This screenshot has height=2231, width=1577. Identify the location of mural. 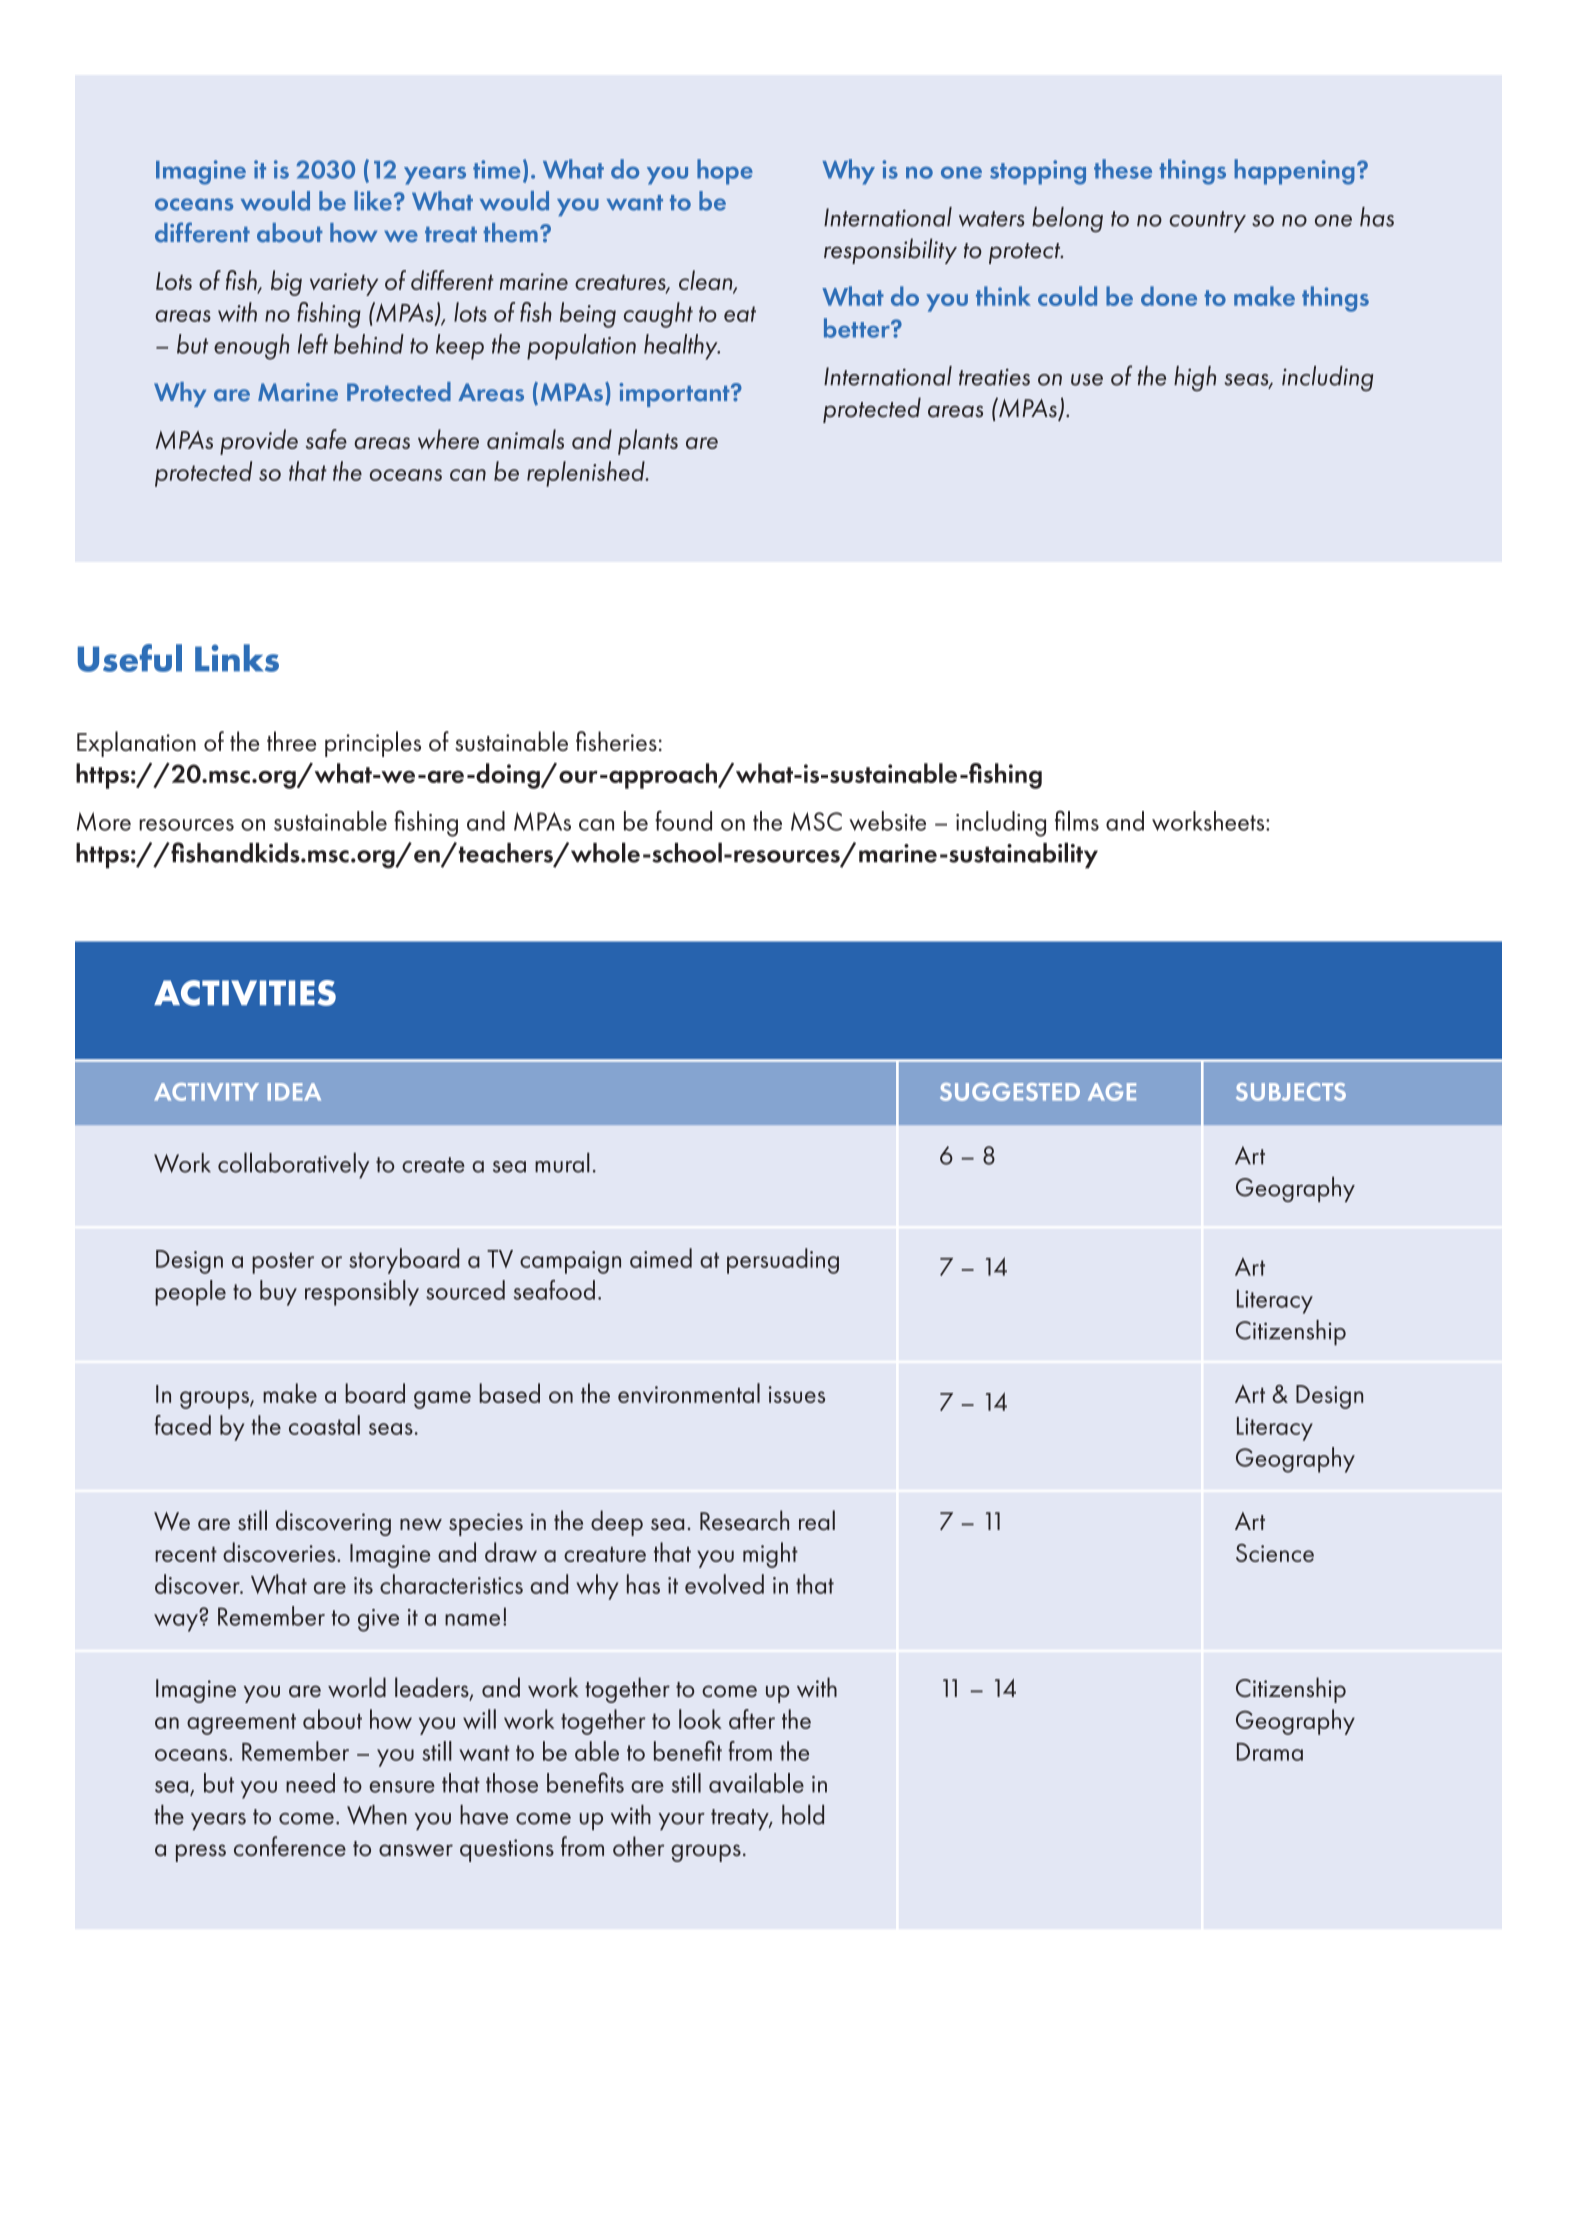
(562, 1162).
